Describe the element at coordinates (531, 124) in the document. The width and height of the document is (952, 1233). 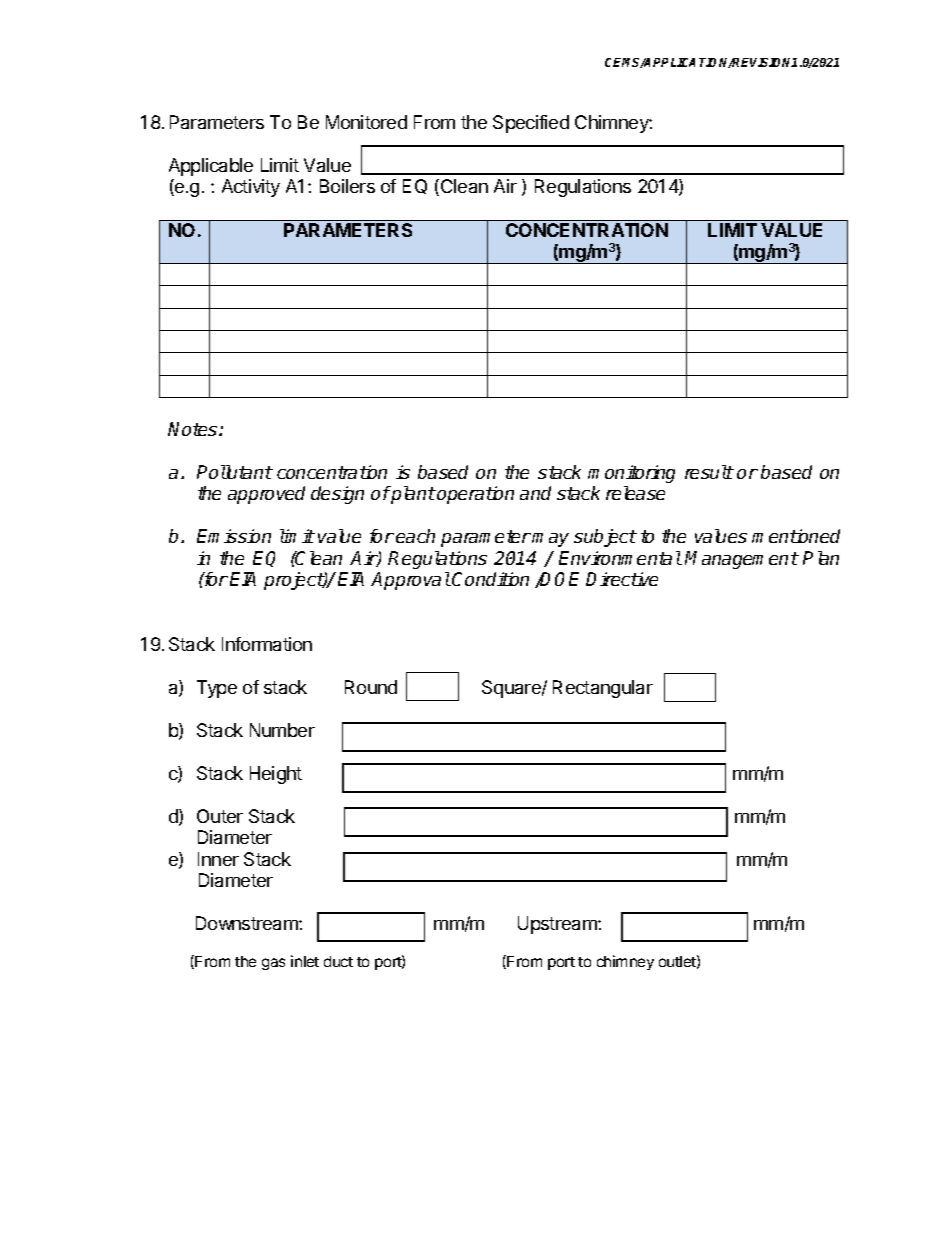
I see `Specified` at that location.
